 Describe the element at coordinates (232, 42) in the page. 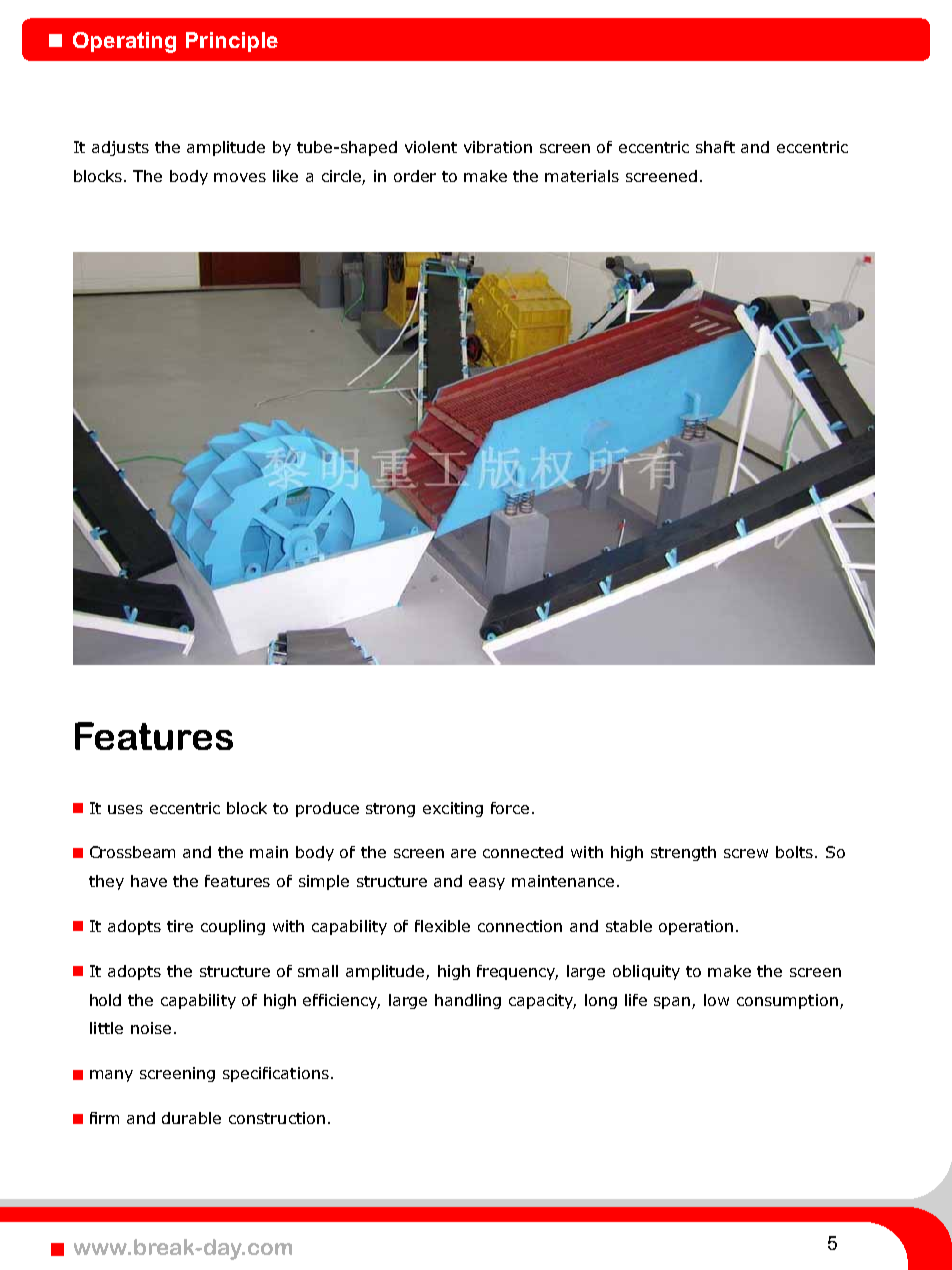

I see `Principle` at that location.
